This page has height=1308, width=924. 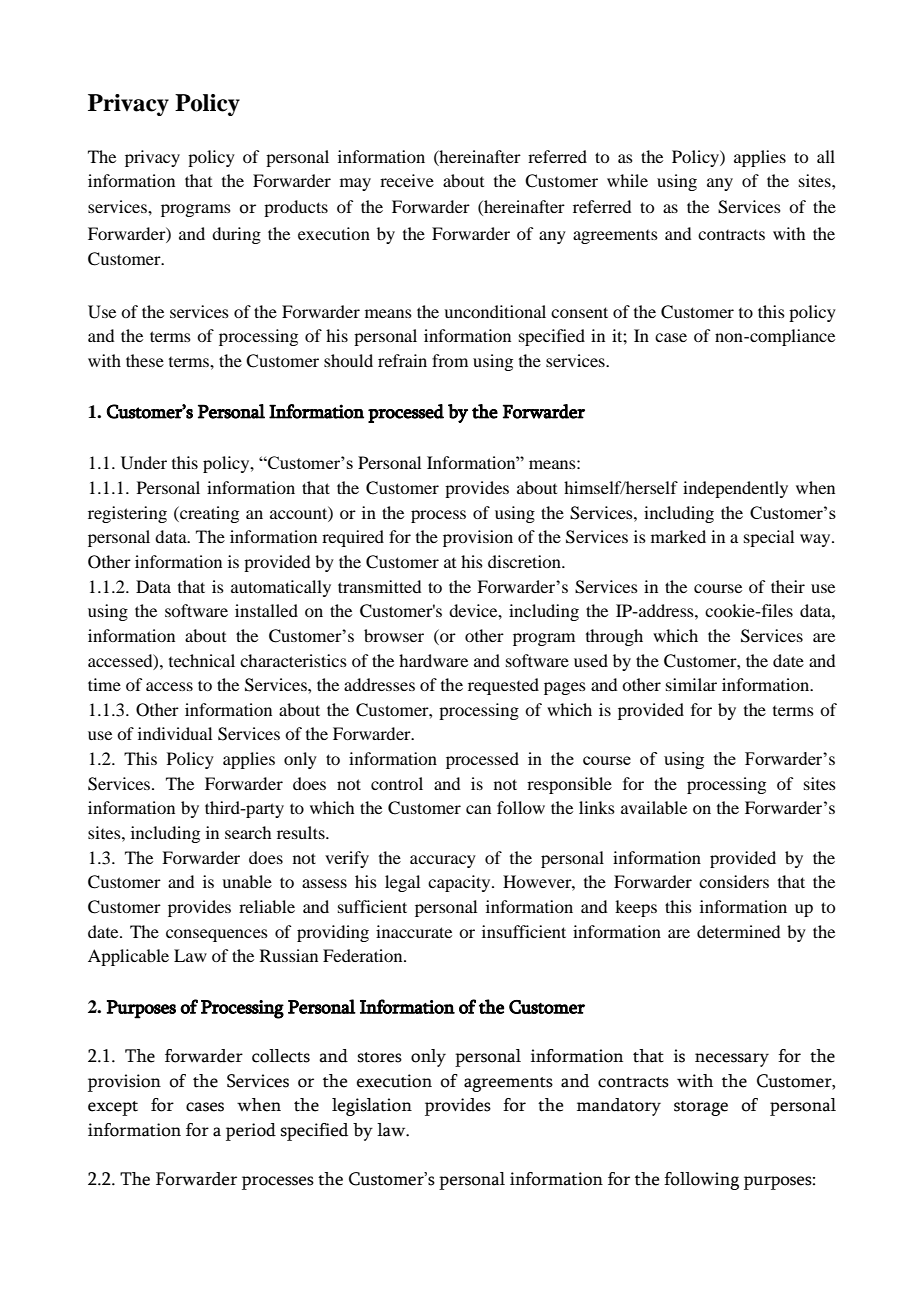 I want to click on independently, so click(x=735, y=489).
